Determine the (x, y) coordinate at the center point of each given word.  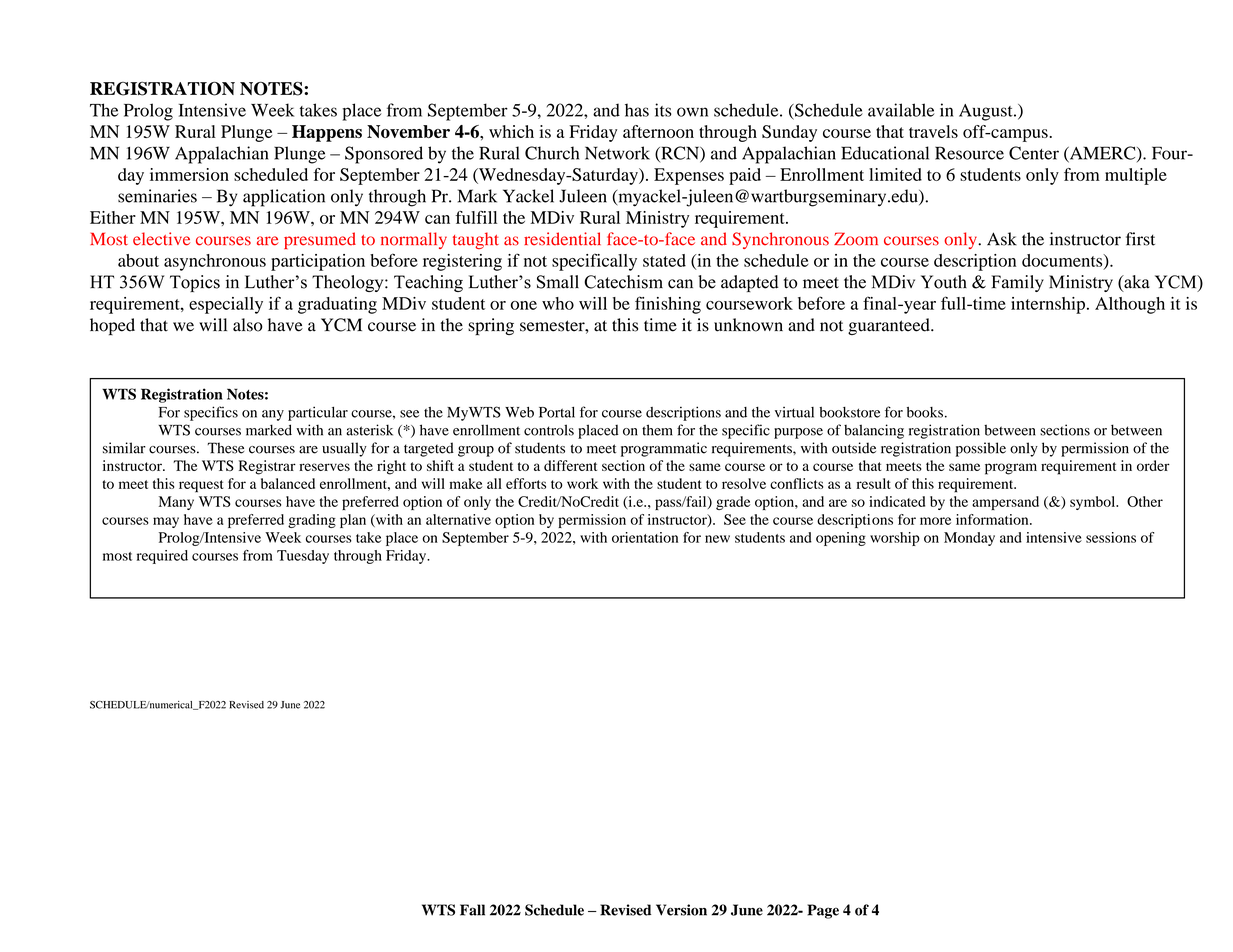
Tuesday (303, 557)
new (717, 539)
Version (681, 910)
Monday (969, 539)
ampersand (1005, 503)
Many (176, 503)
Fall (472, 910)
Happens (327, 133)
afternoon (658, 131)
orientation (645, 537)
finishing (668, 305)
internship (1048, 305)
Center (1034, 153)
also (248, 325)
